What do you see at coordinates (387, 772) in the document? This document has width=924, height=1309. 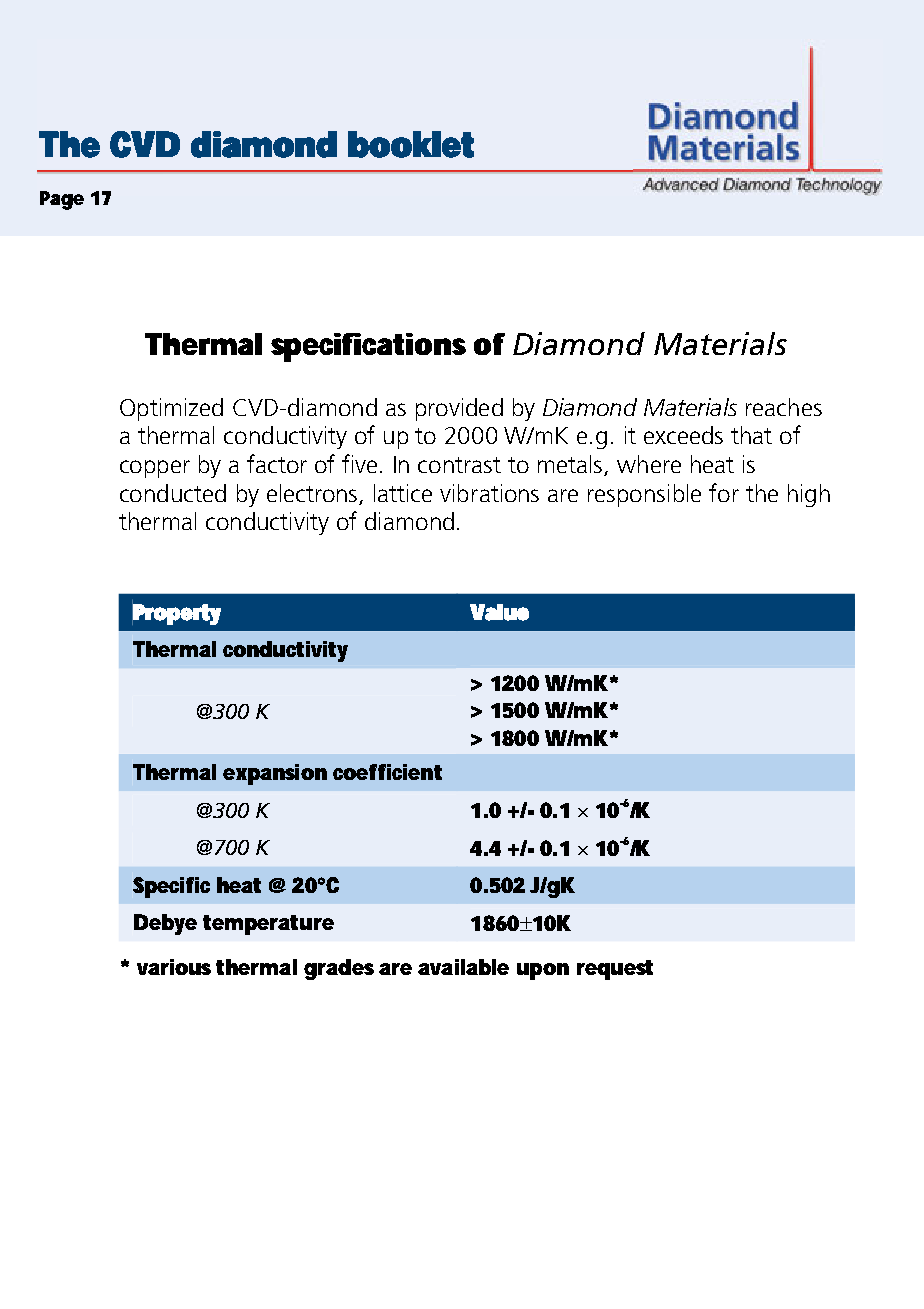 I see `coefficient` at bounding box center [387, 772].
